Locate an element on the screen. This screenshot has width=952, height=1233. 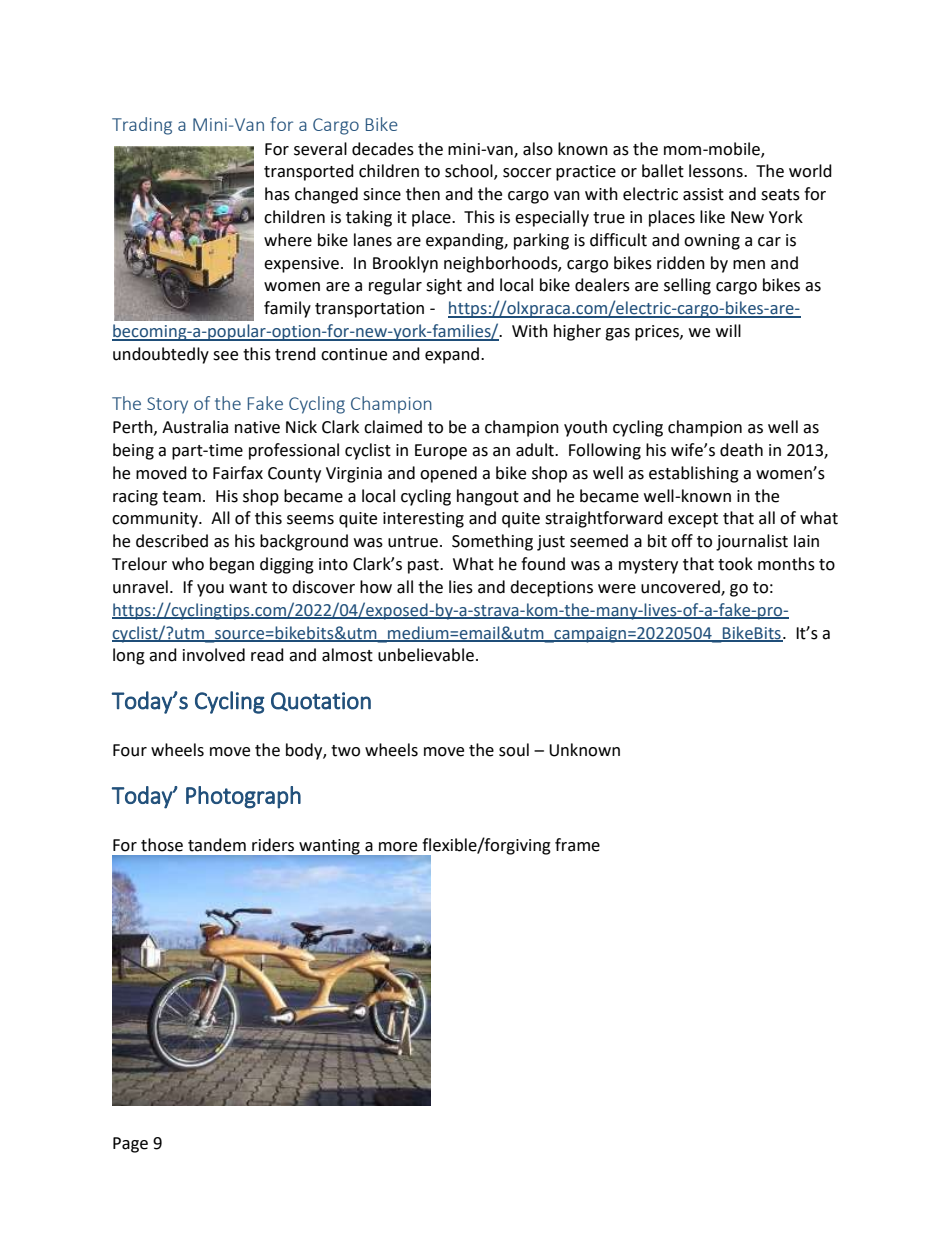
frame is located at coordinates (577, 845).
